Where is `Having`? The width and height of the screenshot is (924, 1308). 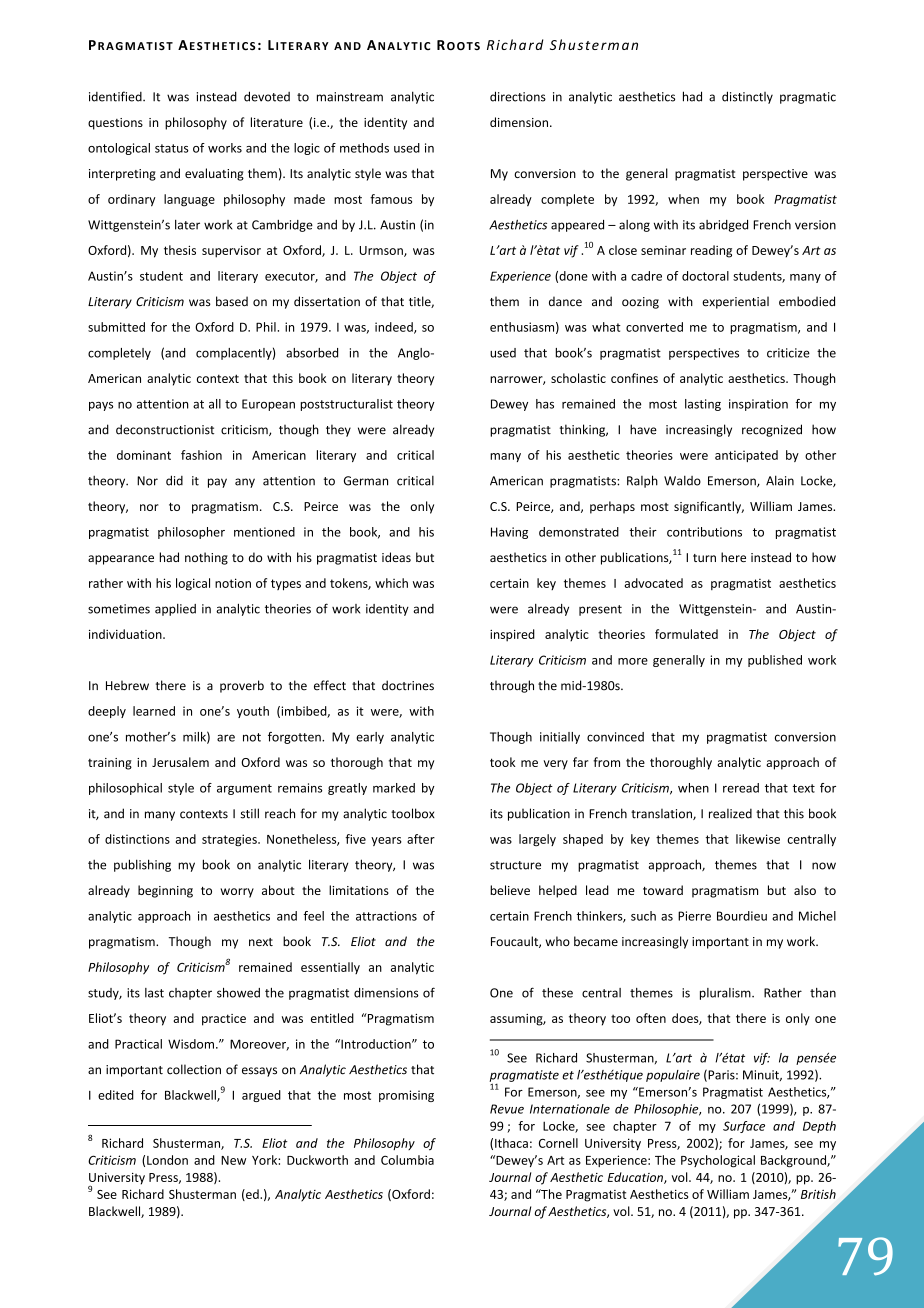 Having is located at coordinates (509, 533).
